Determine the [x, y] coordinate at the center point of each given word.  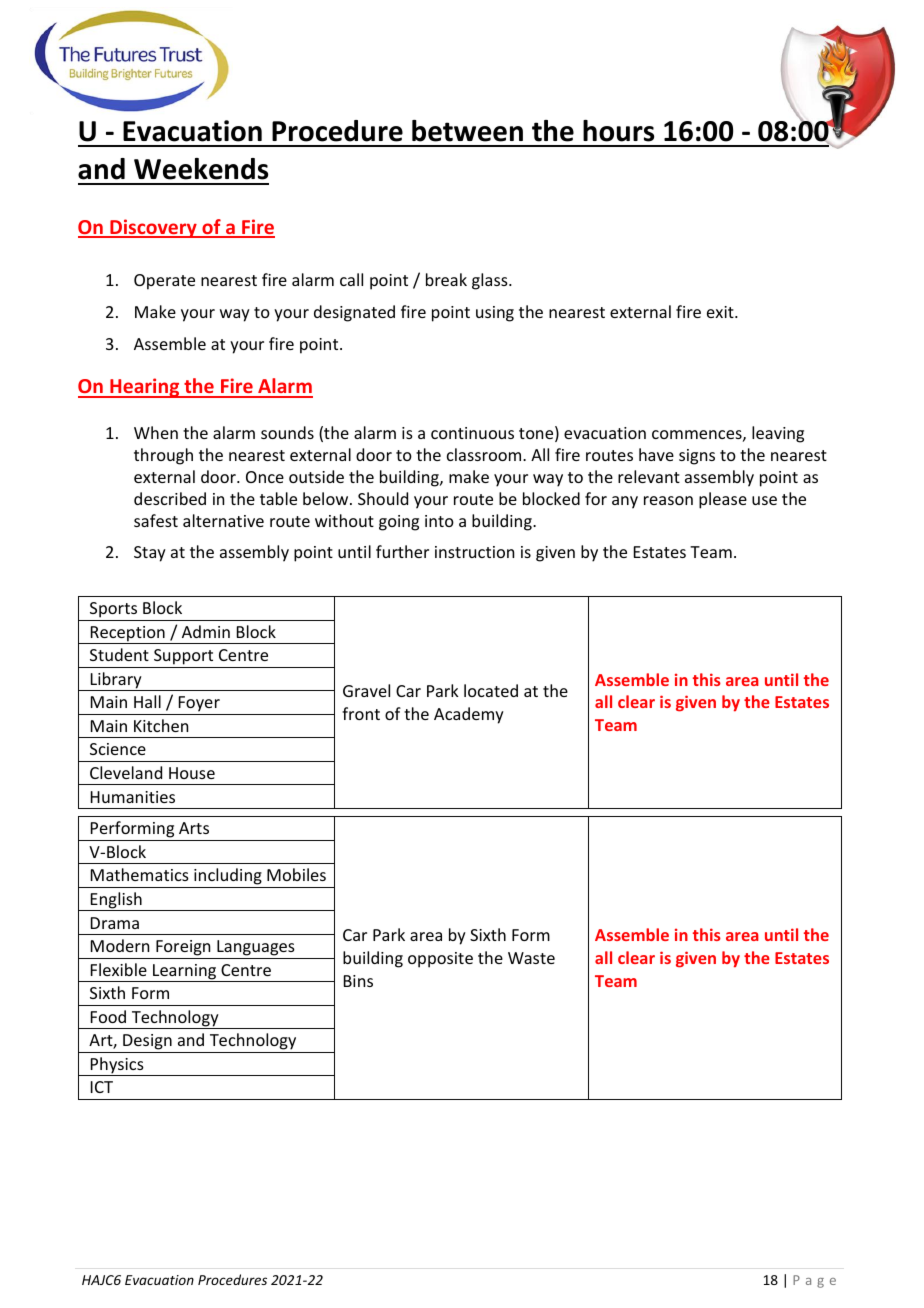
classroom [485, 454]
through [163, 456]
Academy [469, 715]
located [491, 690]
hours [618, 131]
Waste [531, 958]
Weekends [201, 169]
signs [697, 457]
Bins [358, 981]
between [467, 131]
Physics [117, 1066]
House [192, 773]
